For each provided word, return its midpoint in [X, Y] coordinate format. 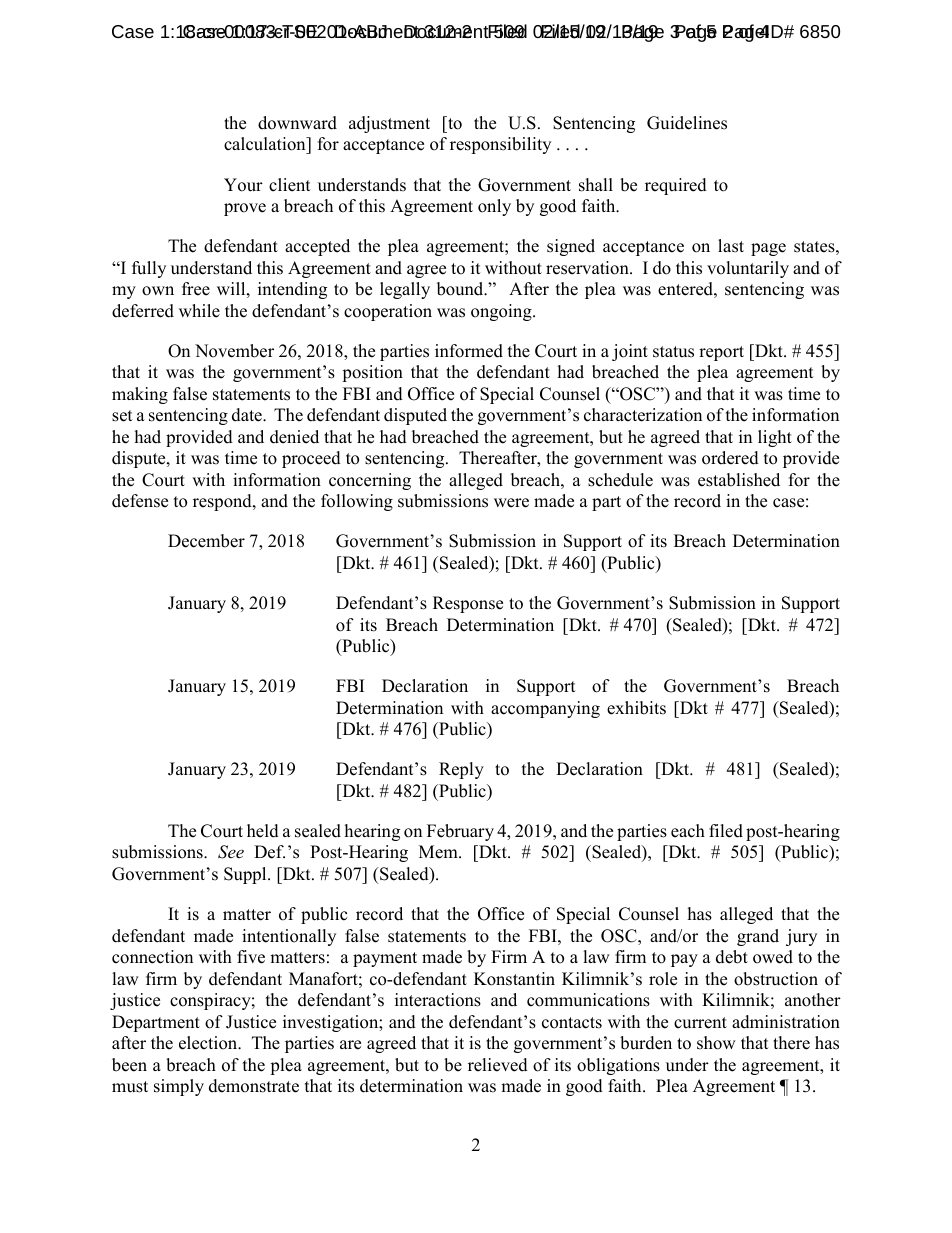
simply [179, 1087]
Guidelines [687, 123]
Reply [461, 770]
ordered [730, 458]
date [248, 415]
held [263, 831]
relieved [498, 1065]
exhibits [636, 708]
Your [243, 185]
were [511, 503]
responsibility [500, 145]
